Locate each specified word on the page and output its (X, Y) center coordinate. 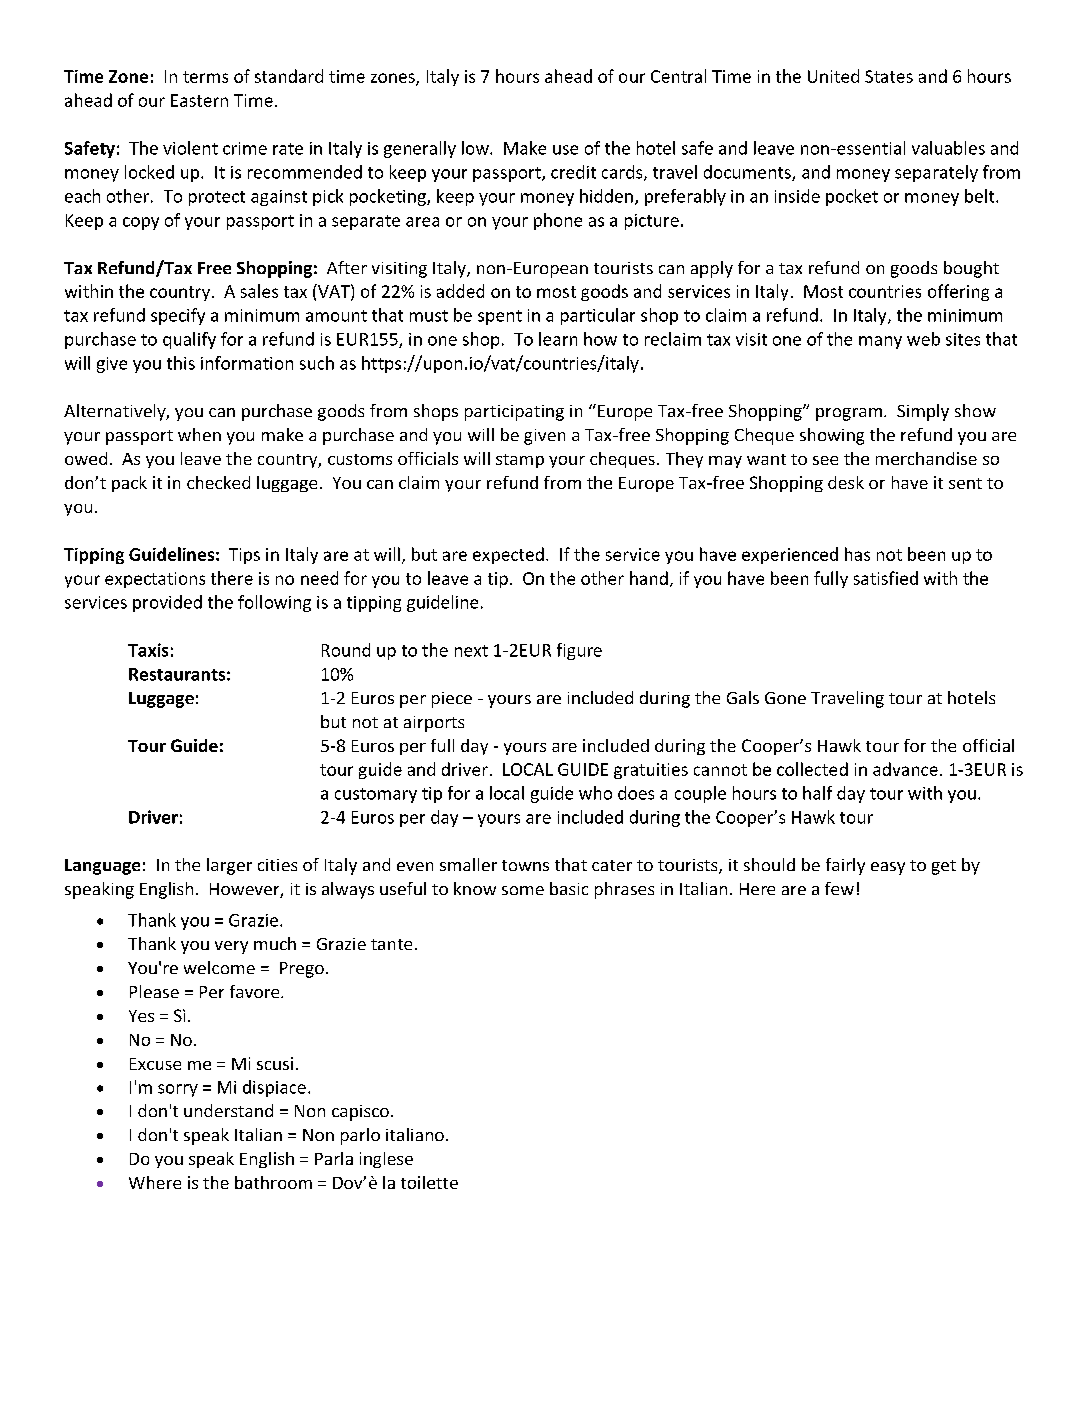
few (839, 888)
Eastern (199, 100)
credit (573, 172)
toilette (429, 1182)
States (889, 76)
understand (228, 1110)
